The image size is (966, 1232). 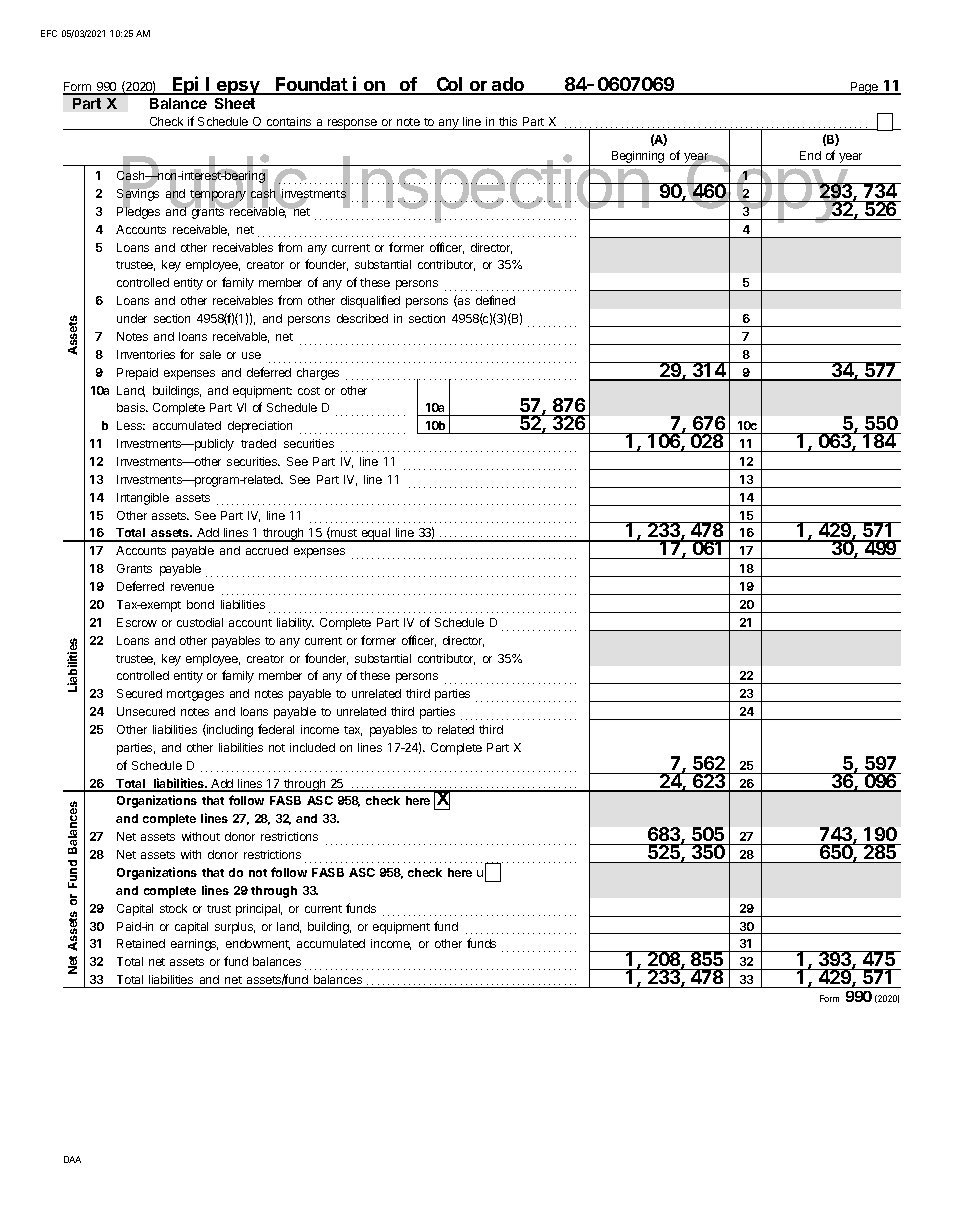 What do you see at coordinates (137, 622) in the screenshot?
I see `Escrow` at bounding box center [137, 622].
